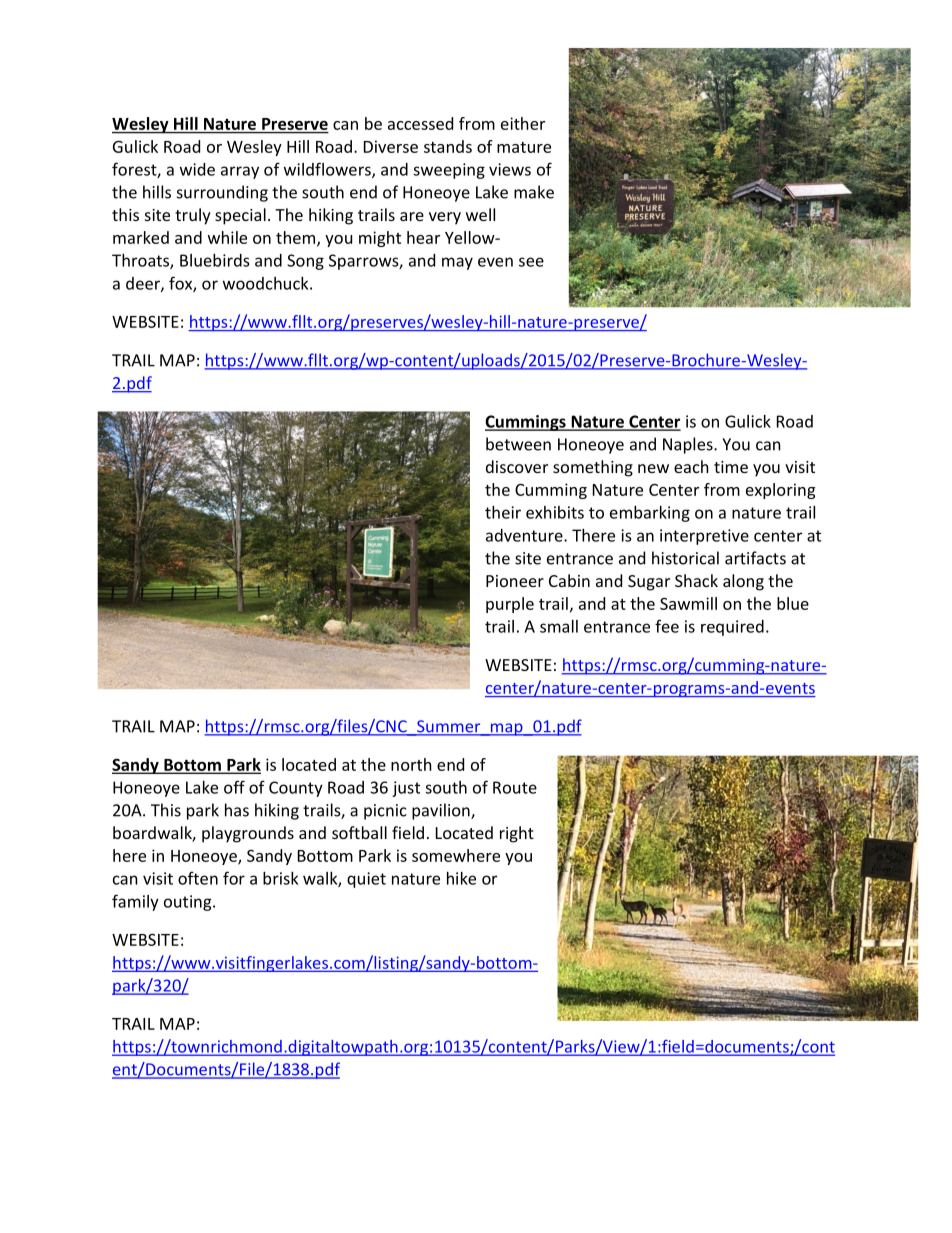 The image size is (952, 1233). Describe the element at coordinates (448, 146) in the page. I see `stands` at that location.
